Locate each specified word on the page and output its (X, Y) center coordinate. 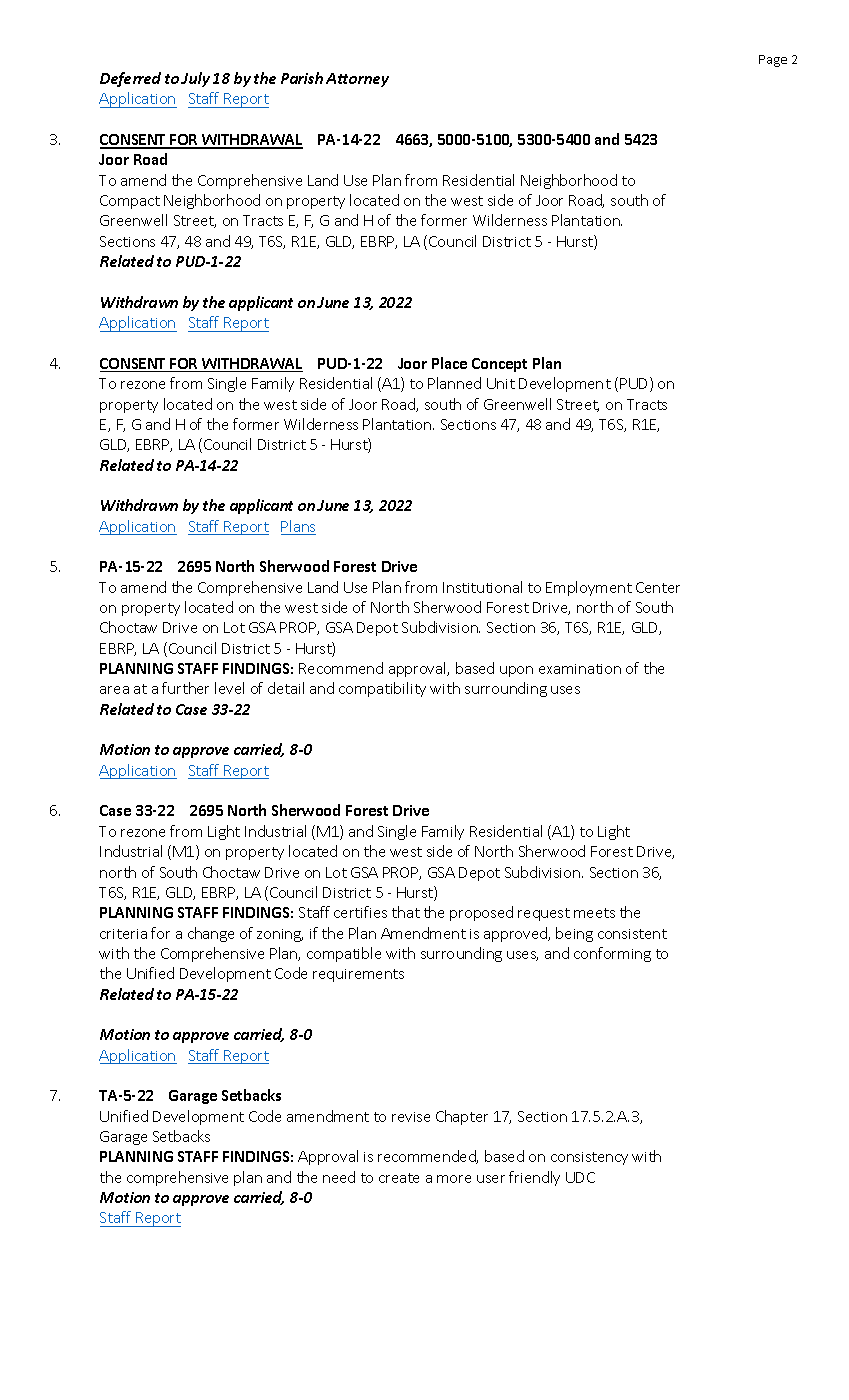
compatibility (382, 689)
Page (773, 61)
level (229, 688)
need (339, 1177)
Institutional (482, 587)
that (406, 912)
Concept (499, 365)
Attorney (357, 80)
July (195, 79)
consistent (632, 934)
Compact (130, 202)
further (185, 688)
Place (449, 363)
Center (658, 587)
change (211, 934)
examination (580, 669)
